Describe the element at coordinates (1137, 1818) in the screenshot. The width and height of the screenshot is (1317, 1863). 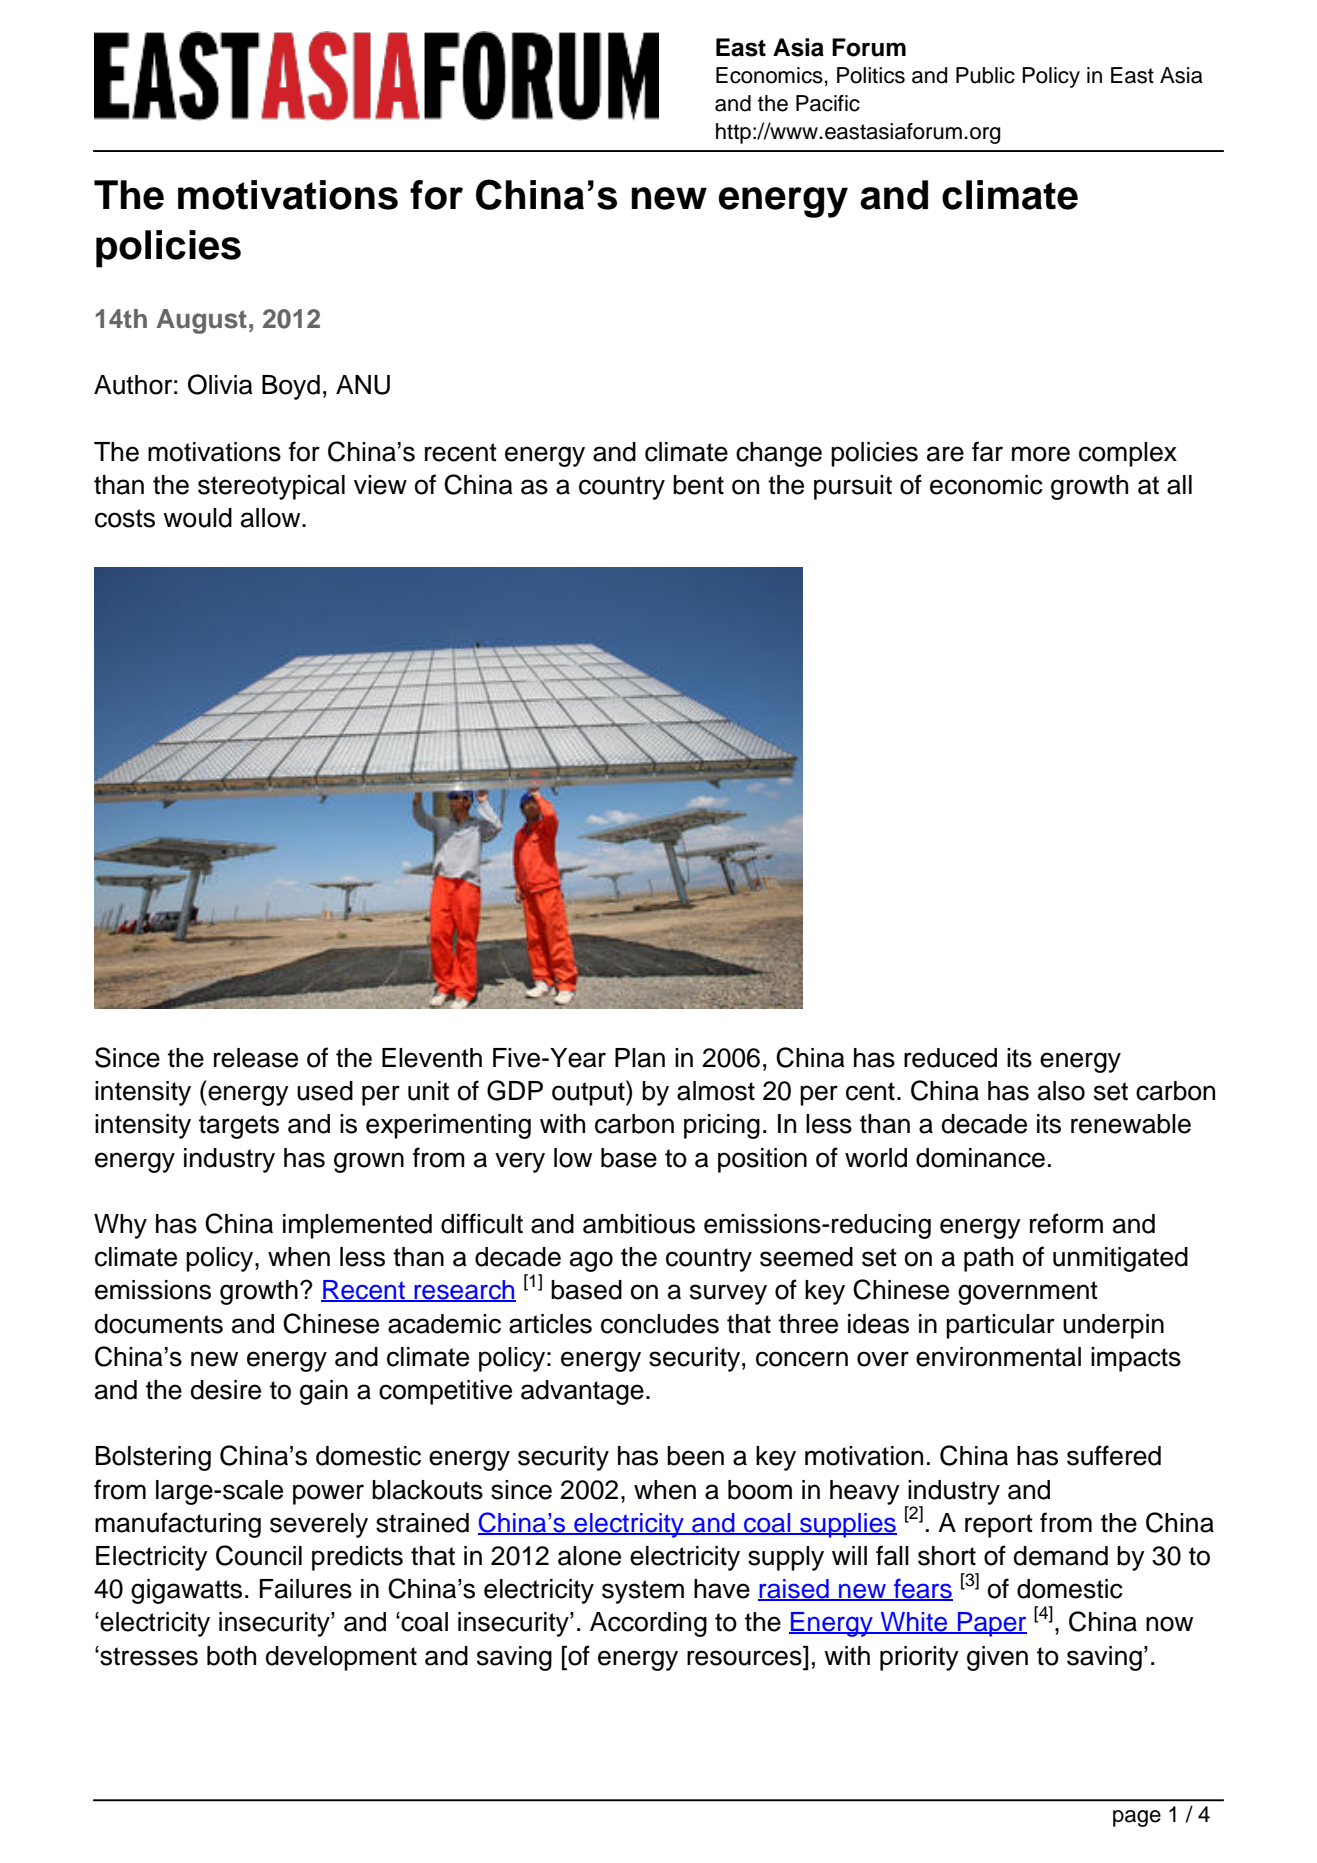
I see `page` at that location.
